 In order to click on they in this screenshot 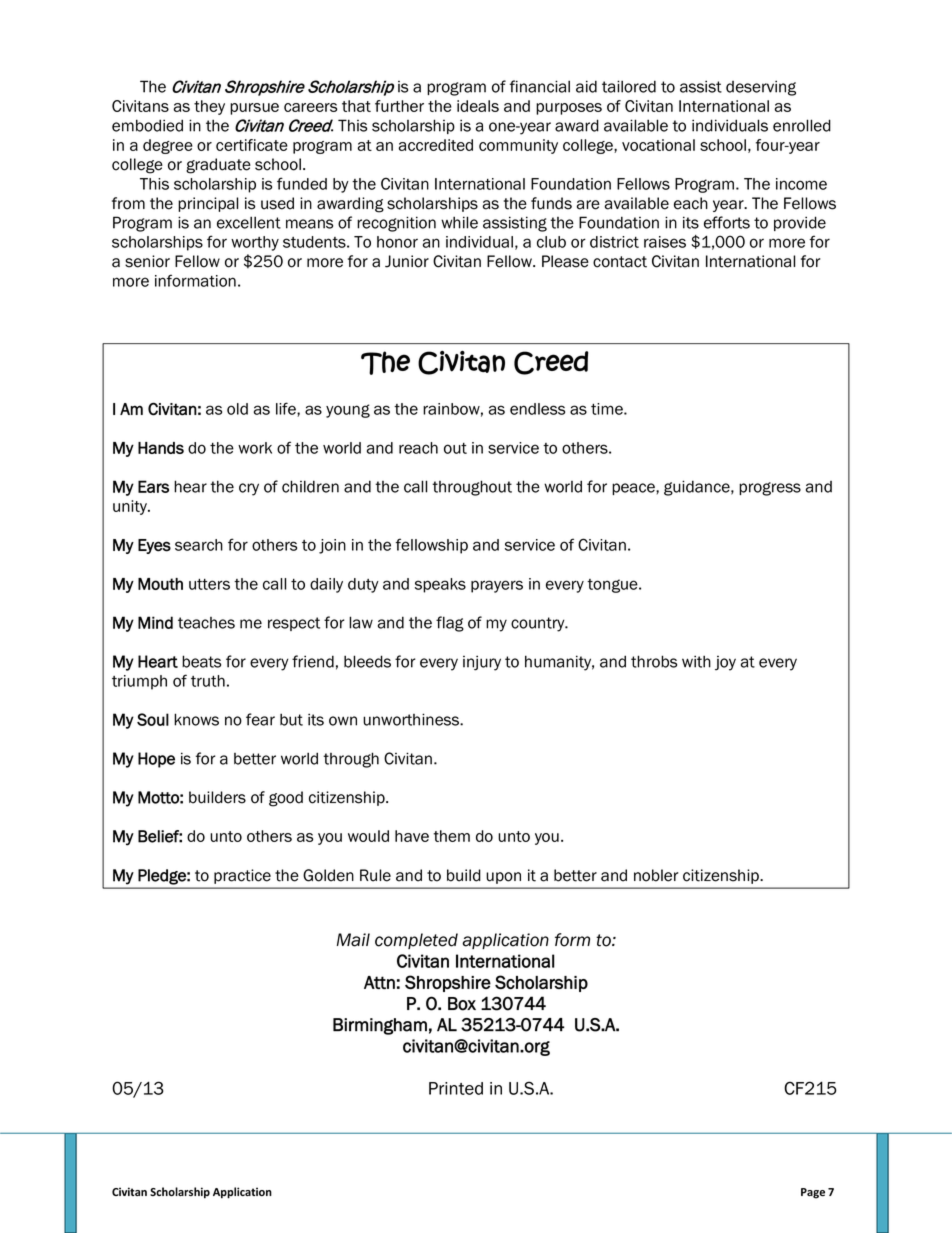, I will do `click(209, 107)`.
